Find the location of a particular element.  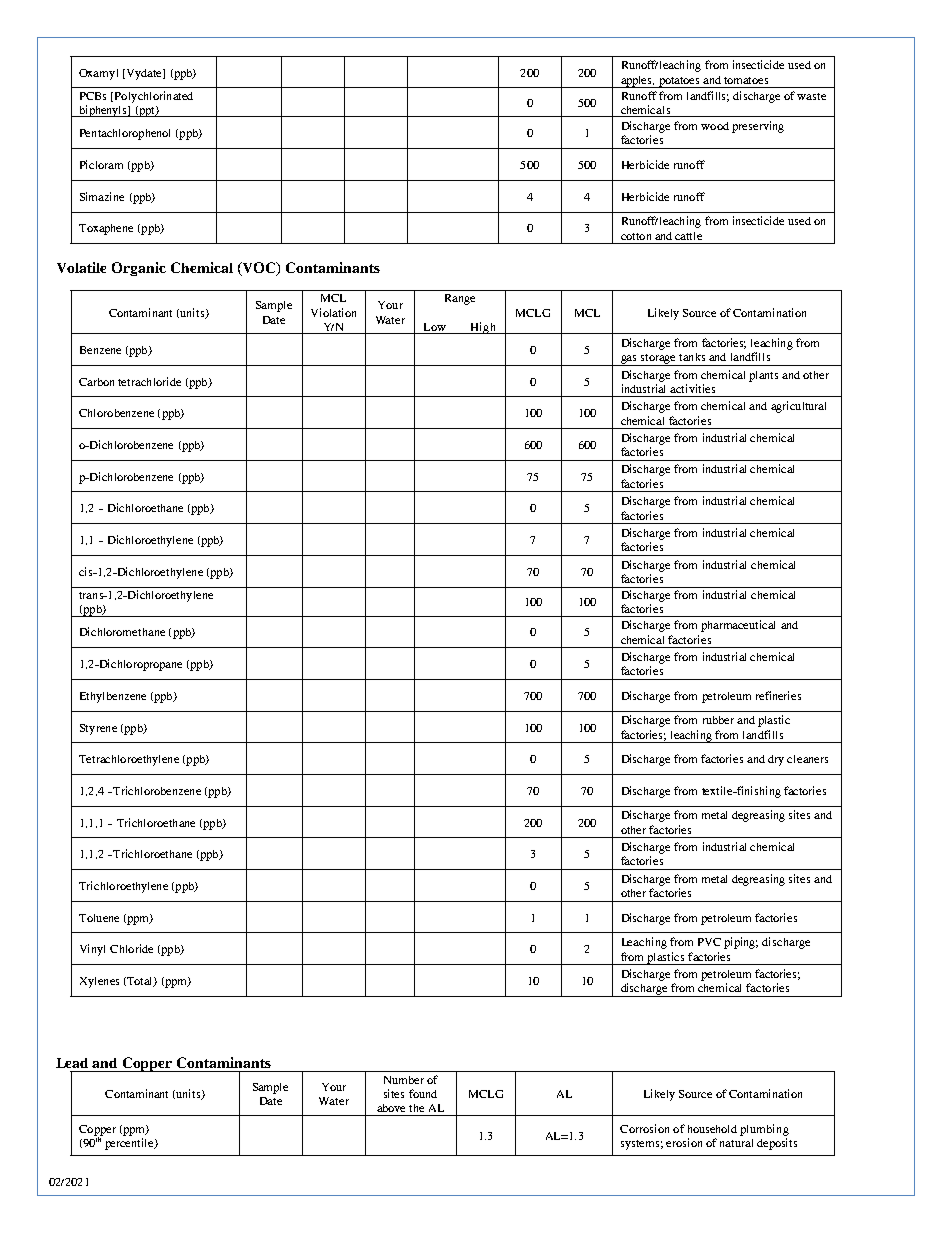

Styrene is located at coordinates (98, 729).
